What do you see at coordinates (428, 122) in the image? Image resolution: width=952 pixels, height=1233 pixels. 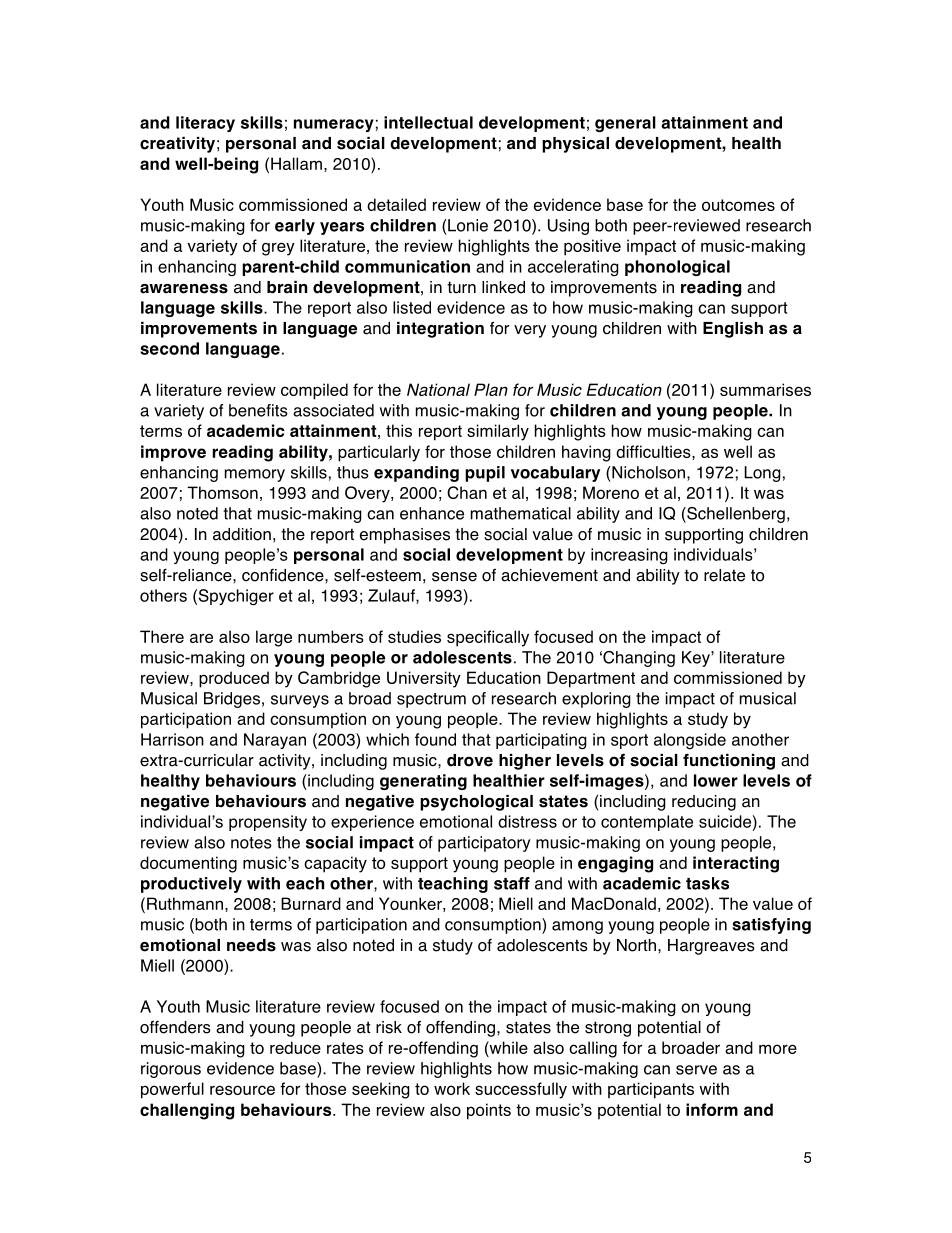 I see `intellectual` at bounding box center [428, 122].
